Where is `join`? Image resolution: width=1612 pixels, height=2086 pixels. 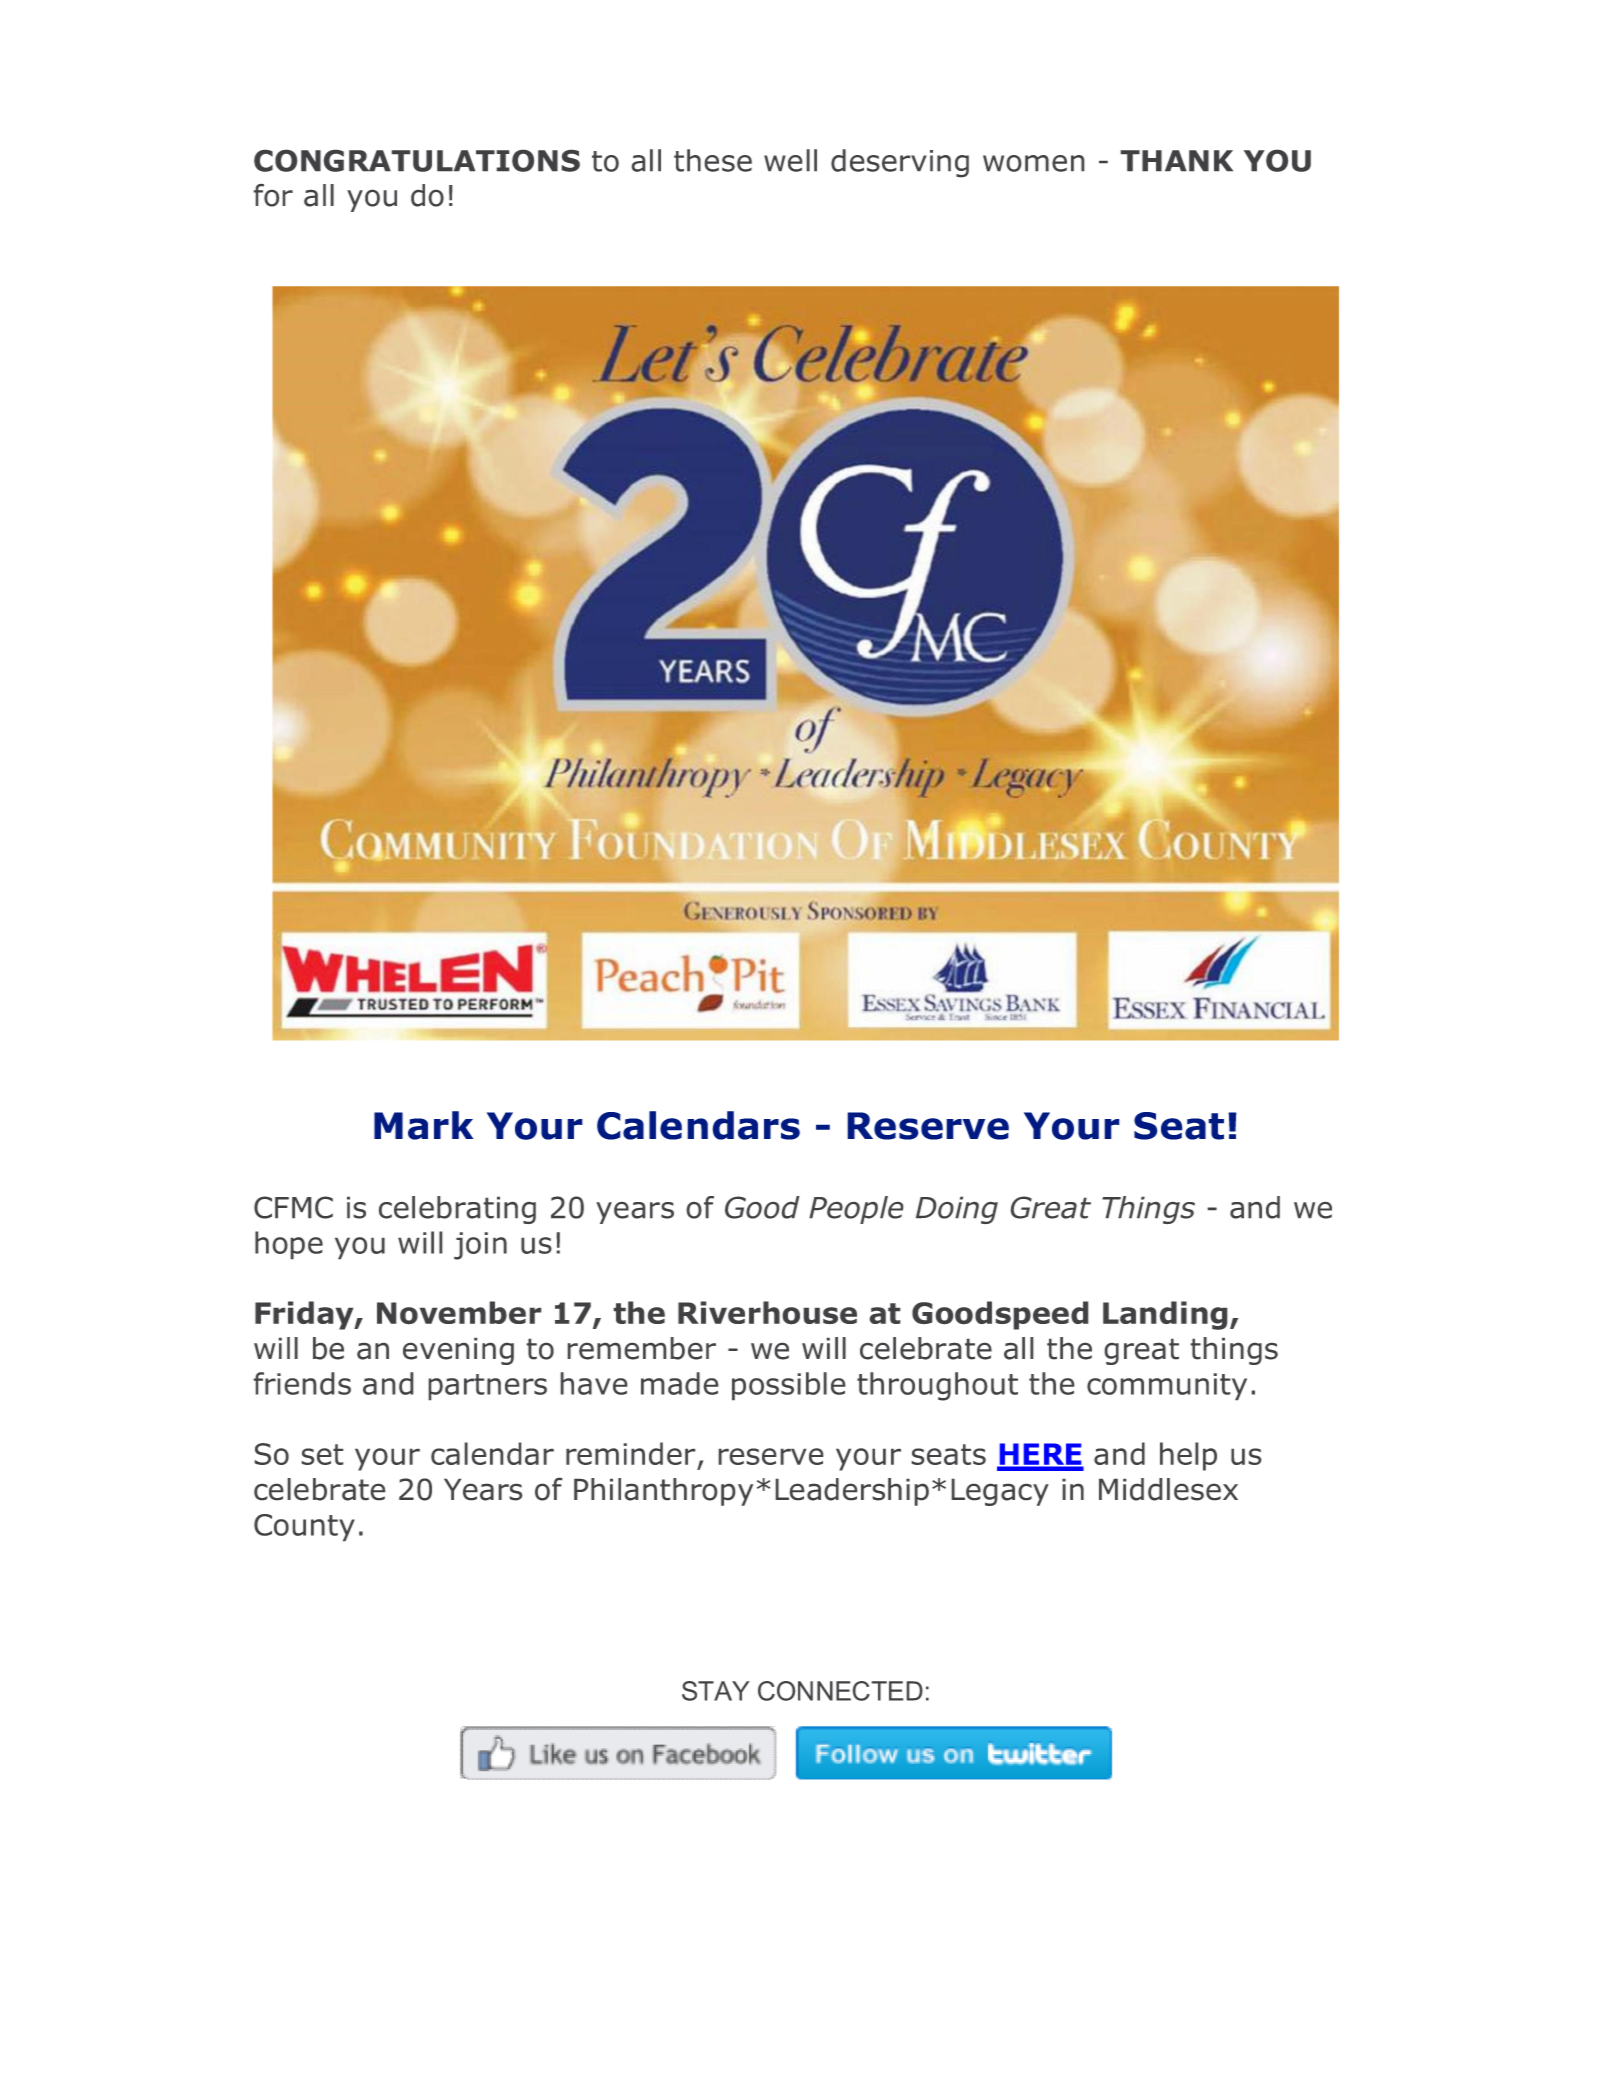
join is located at coordinates (480, 1246).
